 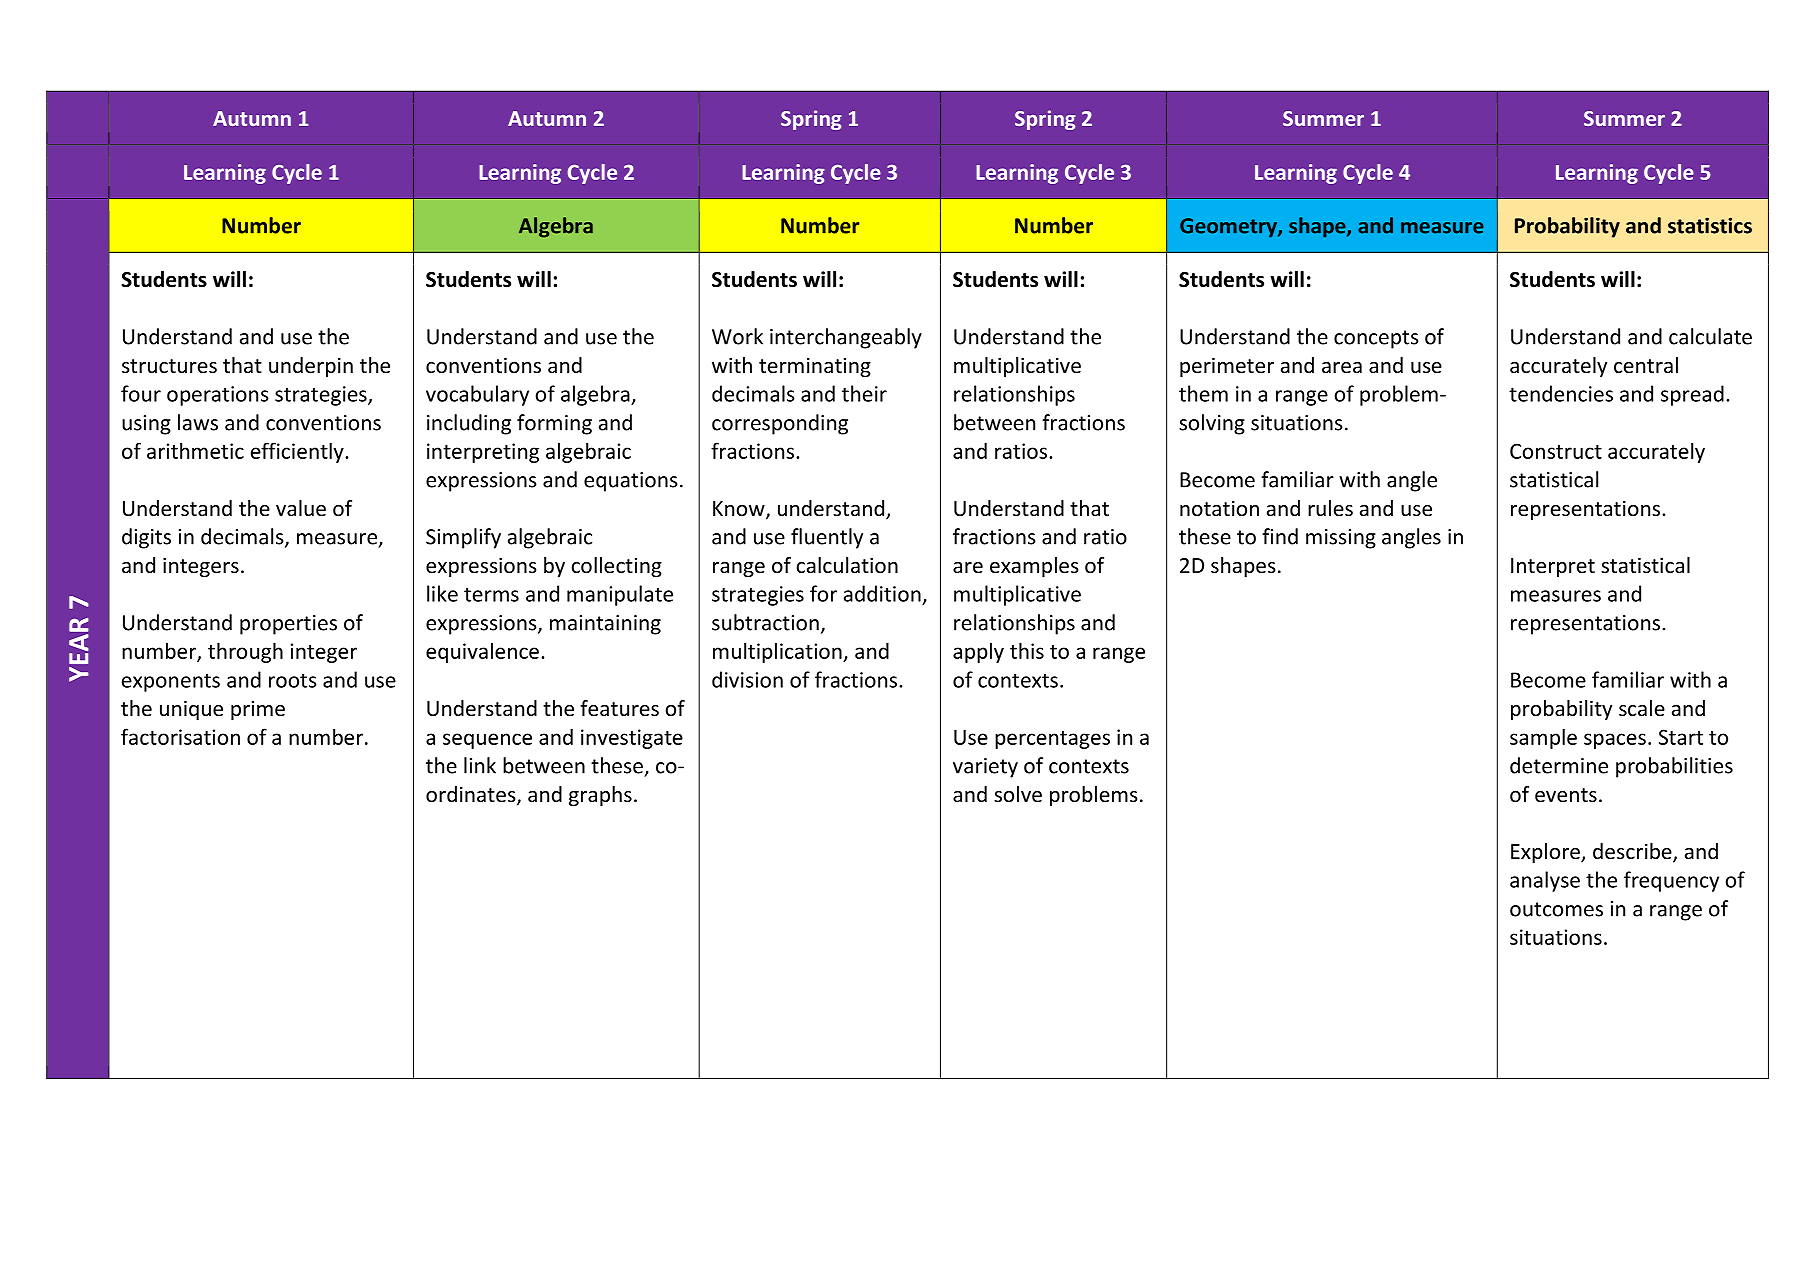 What do you see at coordinates (198, 422) in the screenshot?
I see `laws` at bounding box center [198, 422].
